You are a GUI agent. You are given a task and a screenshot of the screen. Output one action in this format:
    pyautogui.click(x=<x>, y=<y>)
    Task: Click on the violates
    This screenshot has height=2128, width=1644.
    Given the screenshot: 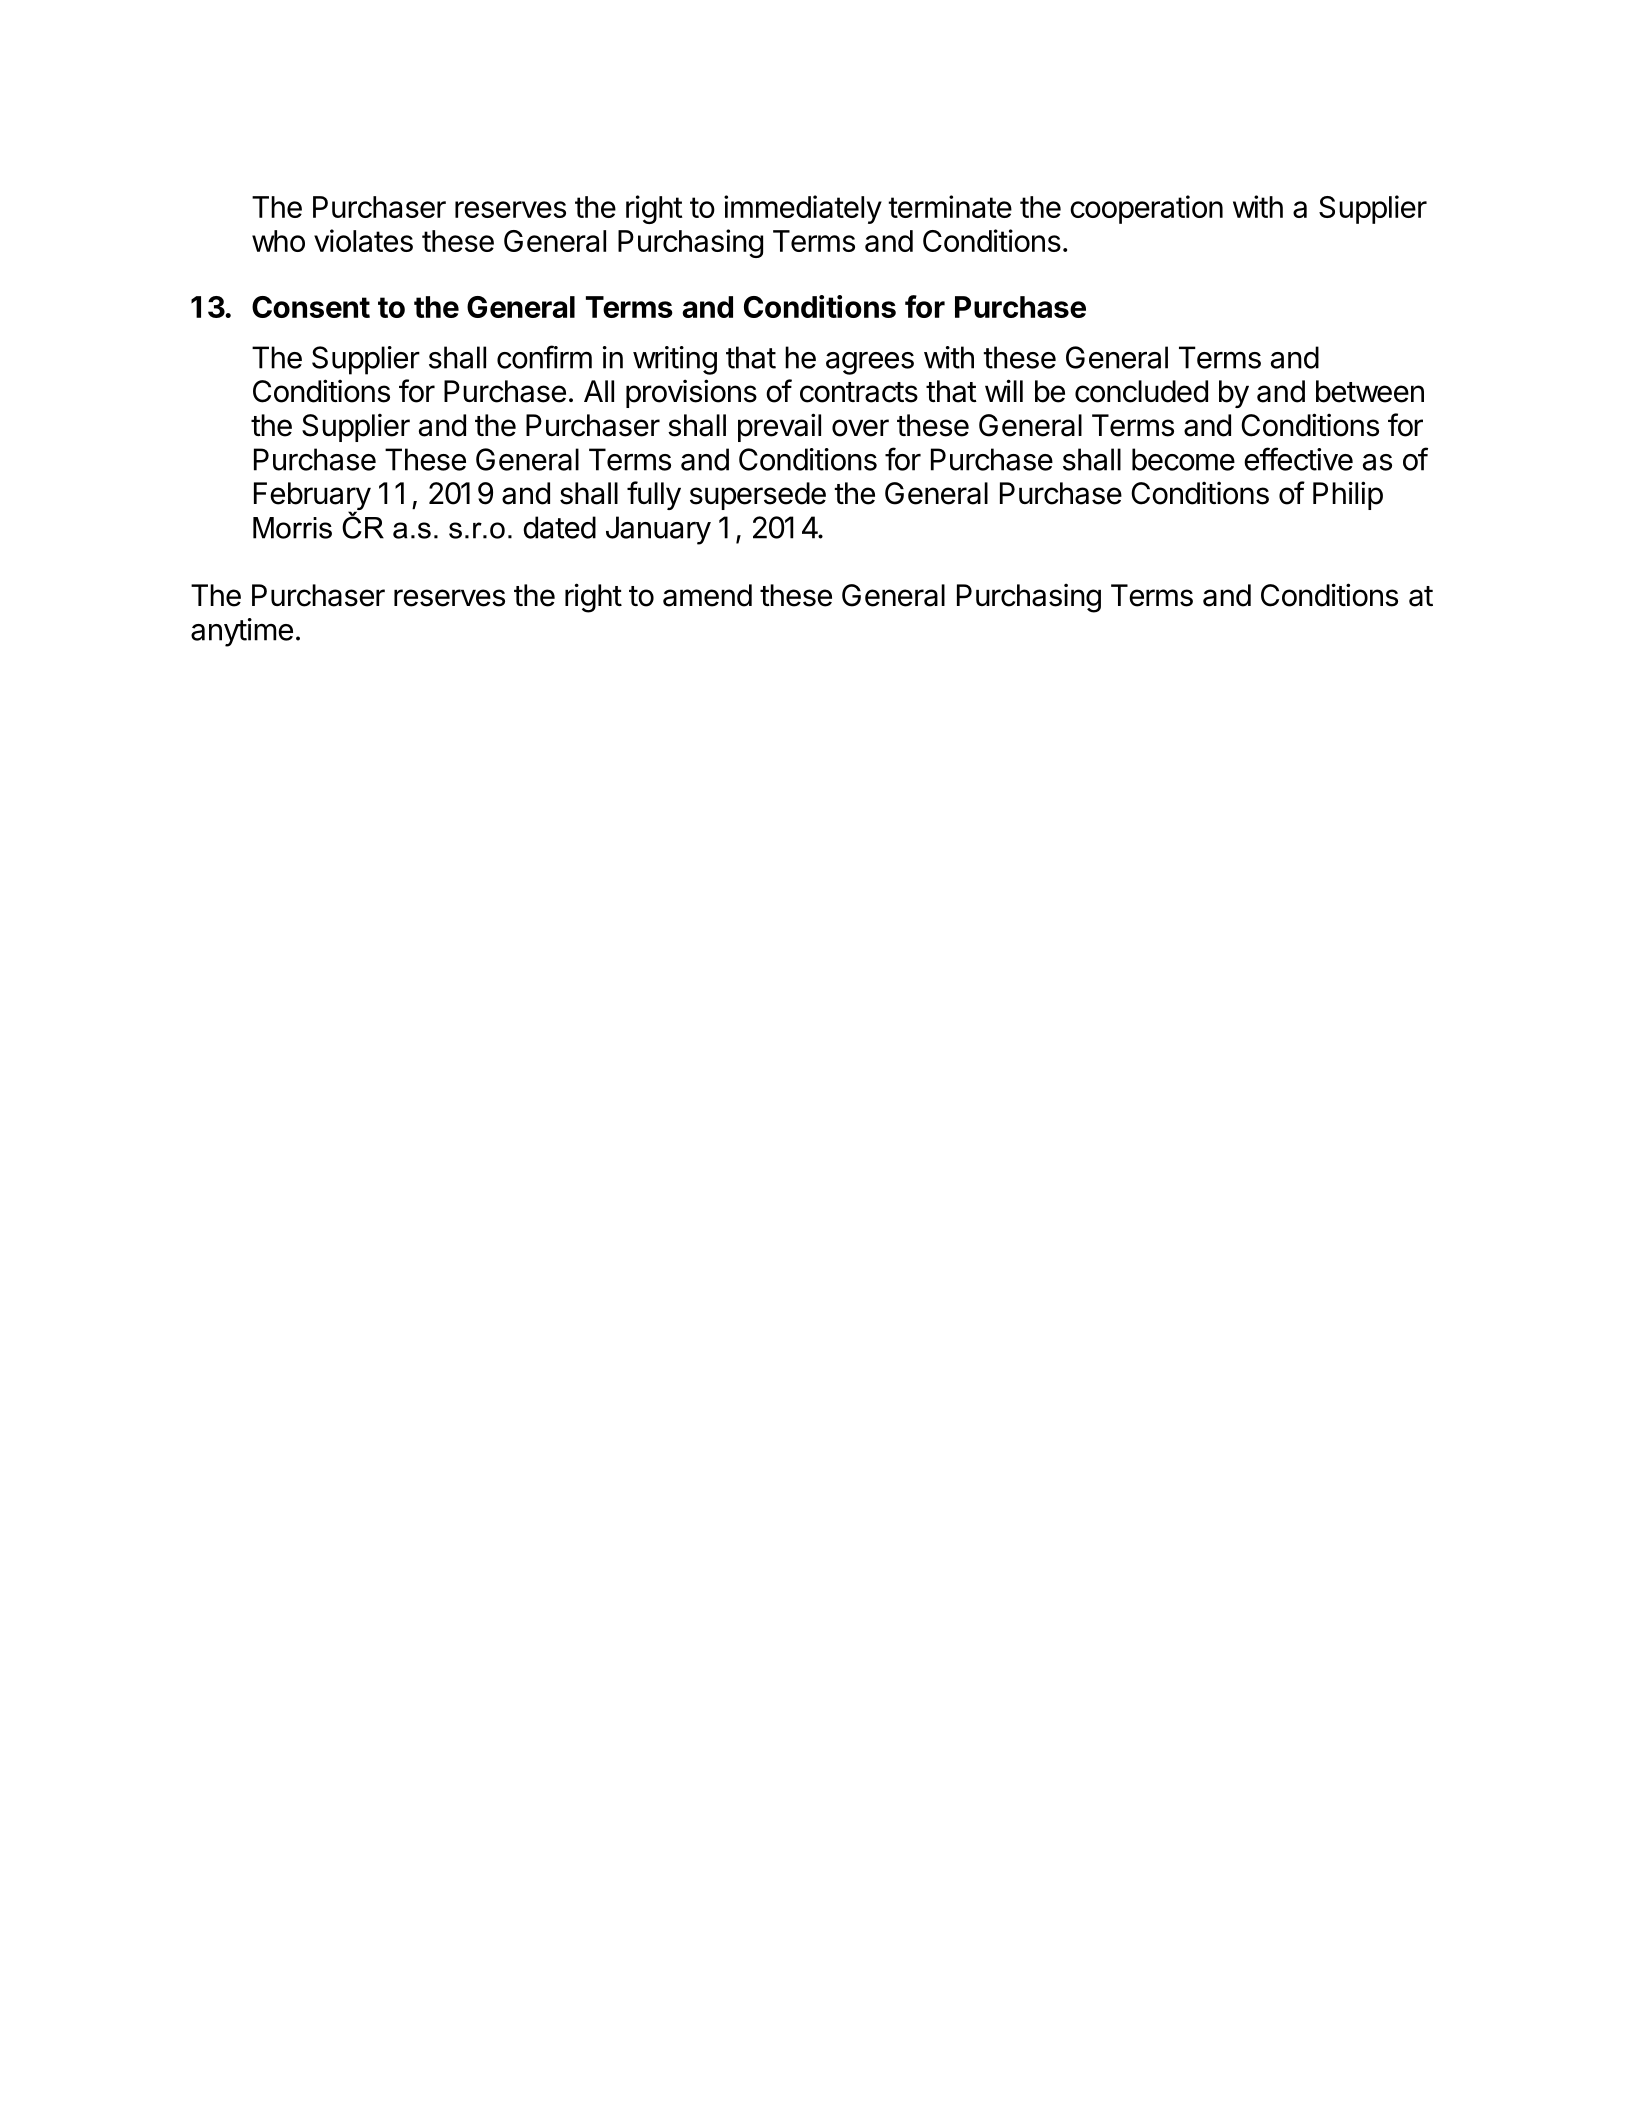 What is the action you would take?
    pyautogui.click(x=363, y=240)
